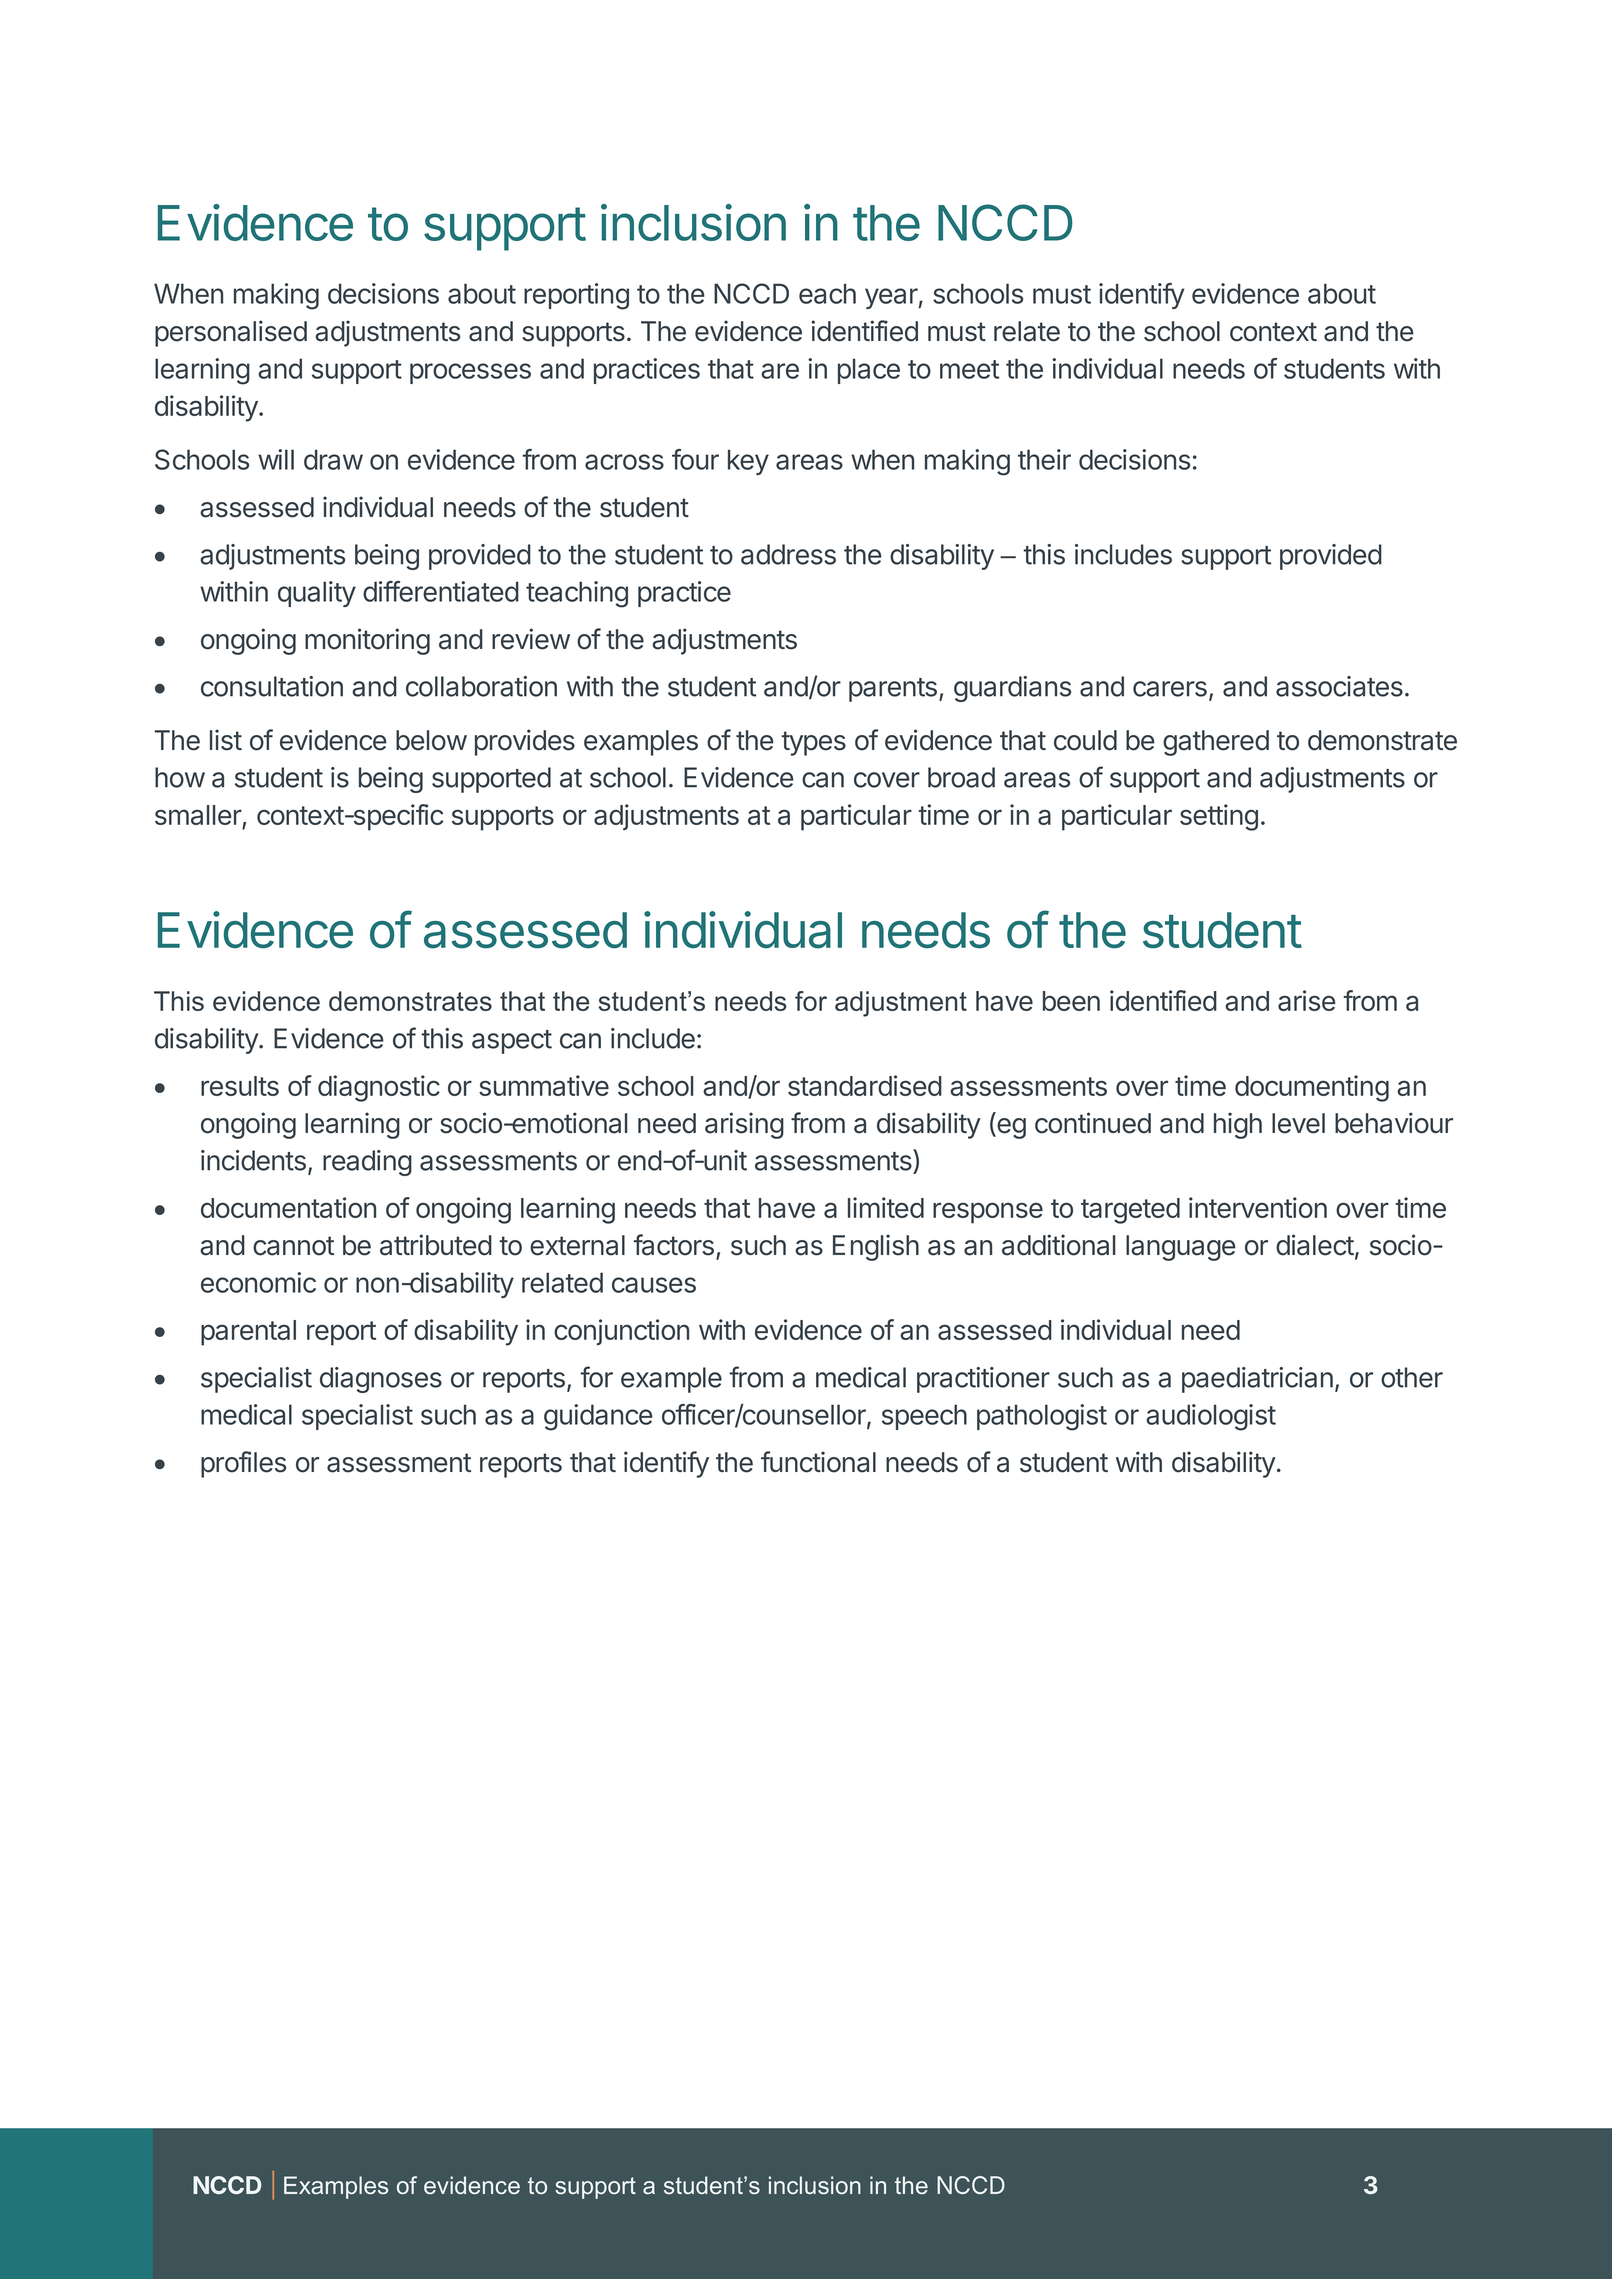 The height and width of the page is (2279, 1612). Describe the element at coordinates (818, 1462) in the page. I see `functional` at that location.
